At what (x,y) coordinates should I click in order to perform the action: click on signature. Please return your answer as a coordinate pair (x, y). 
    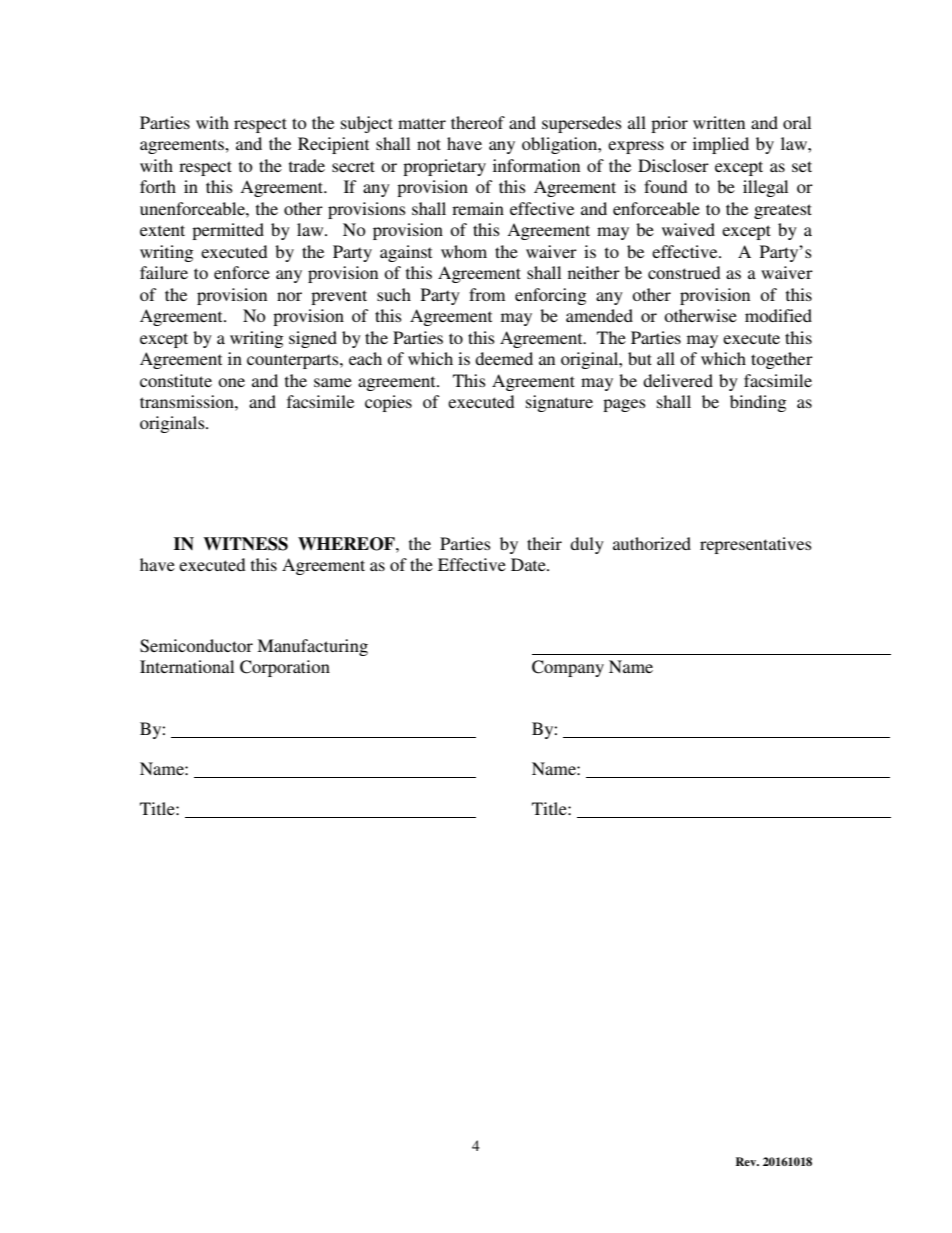
    Looking at the image, I should click on (559, 403).
